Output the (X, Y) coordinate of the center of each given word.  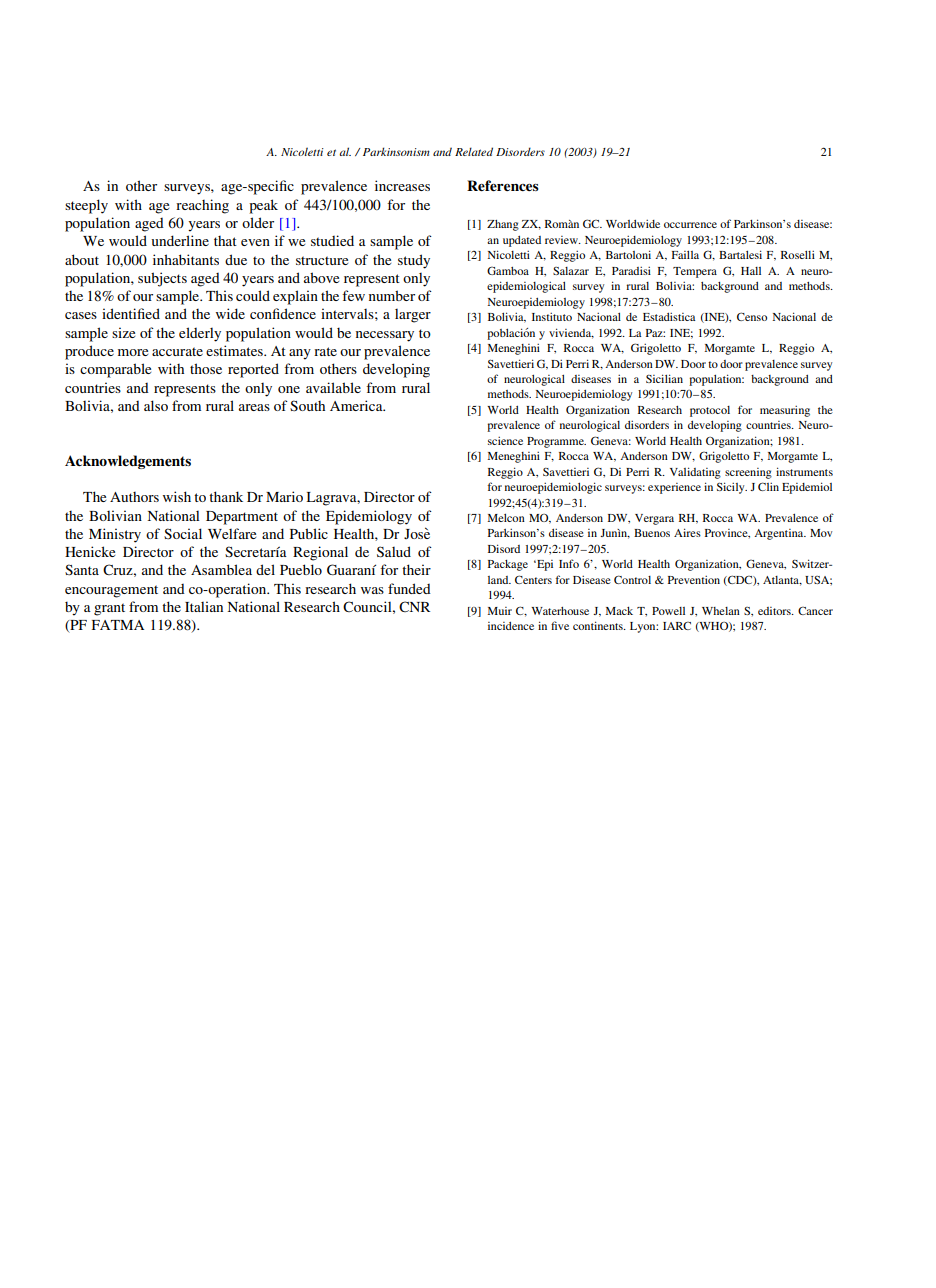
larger (413, 316)
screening (748, 473)
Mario (284, 496)
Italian (204, 606)
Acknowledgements (128, 462)
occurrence (690, 225)
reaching (202, 206)
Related (474, 151)
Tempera (695, 272)
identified (131, 313)
